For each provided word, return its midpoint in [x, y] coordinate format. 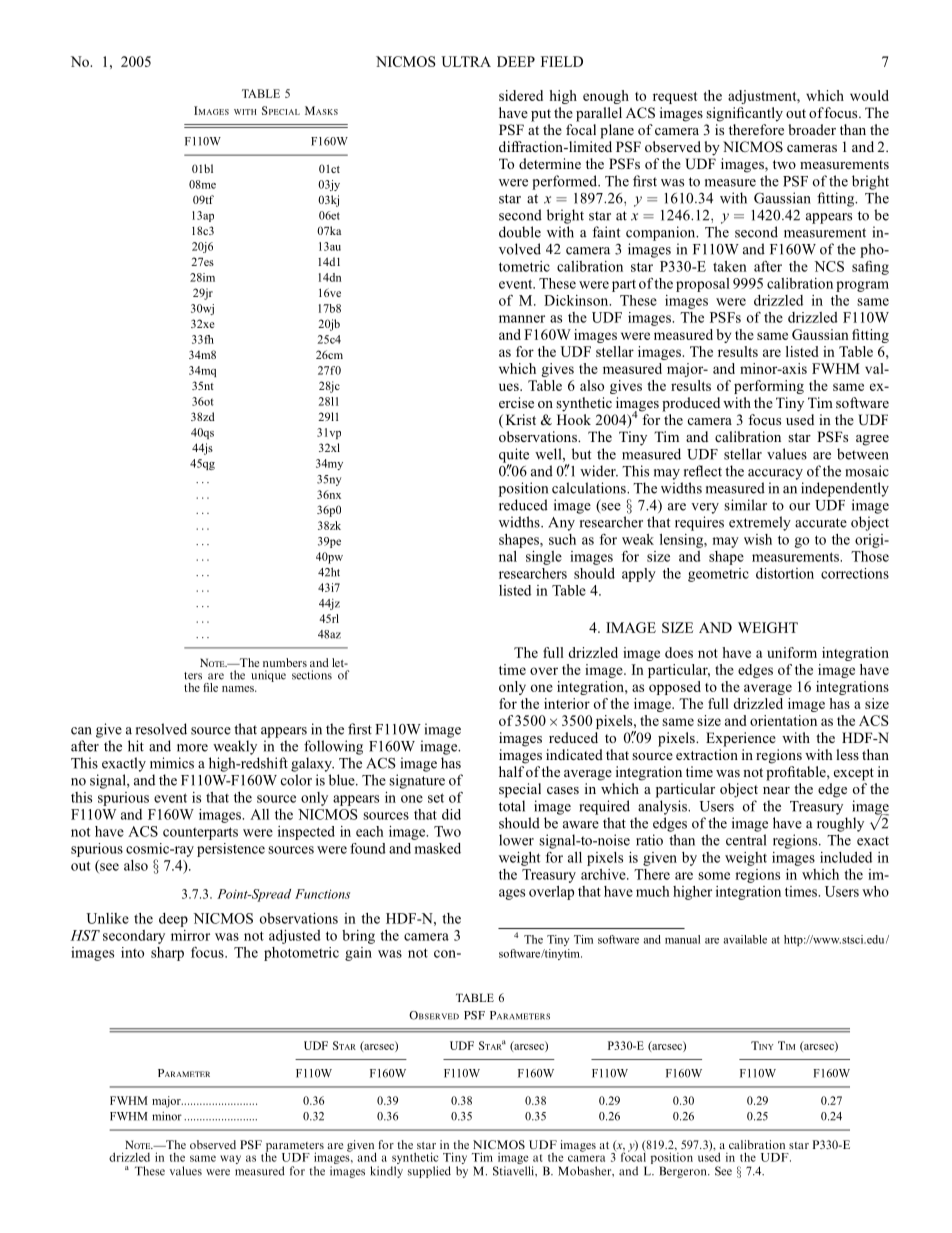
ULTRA [466, 61]
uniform [792, 652]
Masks [321, 110]
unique [268, 676]
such [562, 539]
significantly [744, 114]
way [230, 1159]
